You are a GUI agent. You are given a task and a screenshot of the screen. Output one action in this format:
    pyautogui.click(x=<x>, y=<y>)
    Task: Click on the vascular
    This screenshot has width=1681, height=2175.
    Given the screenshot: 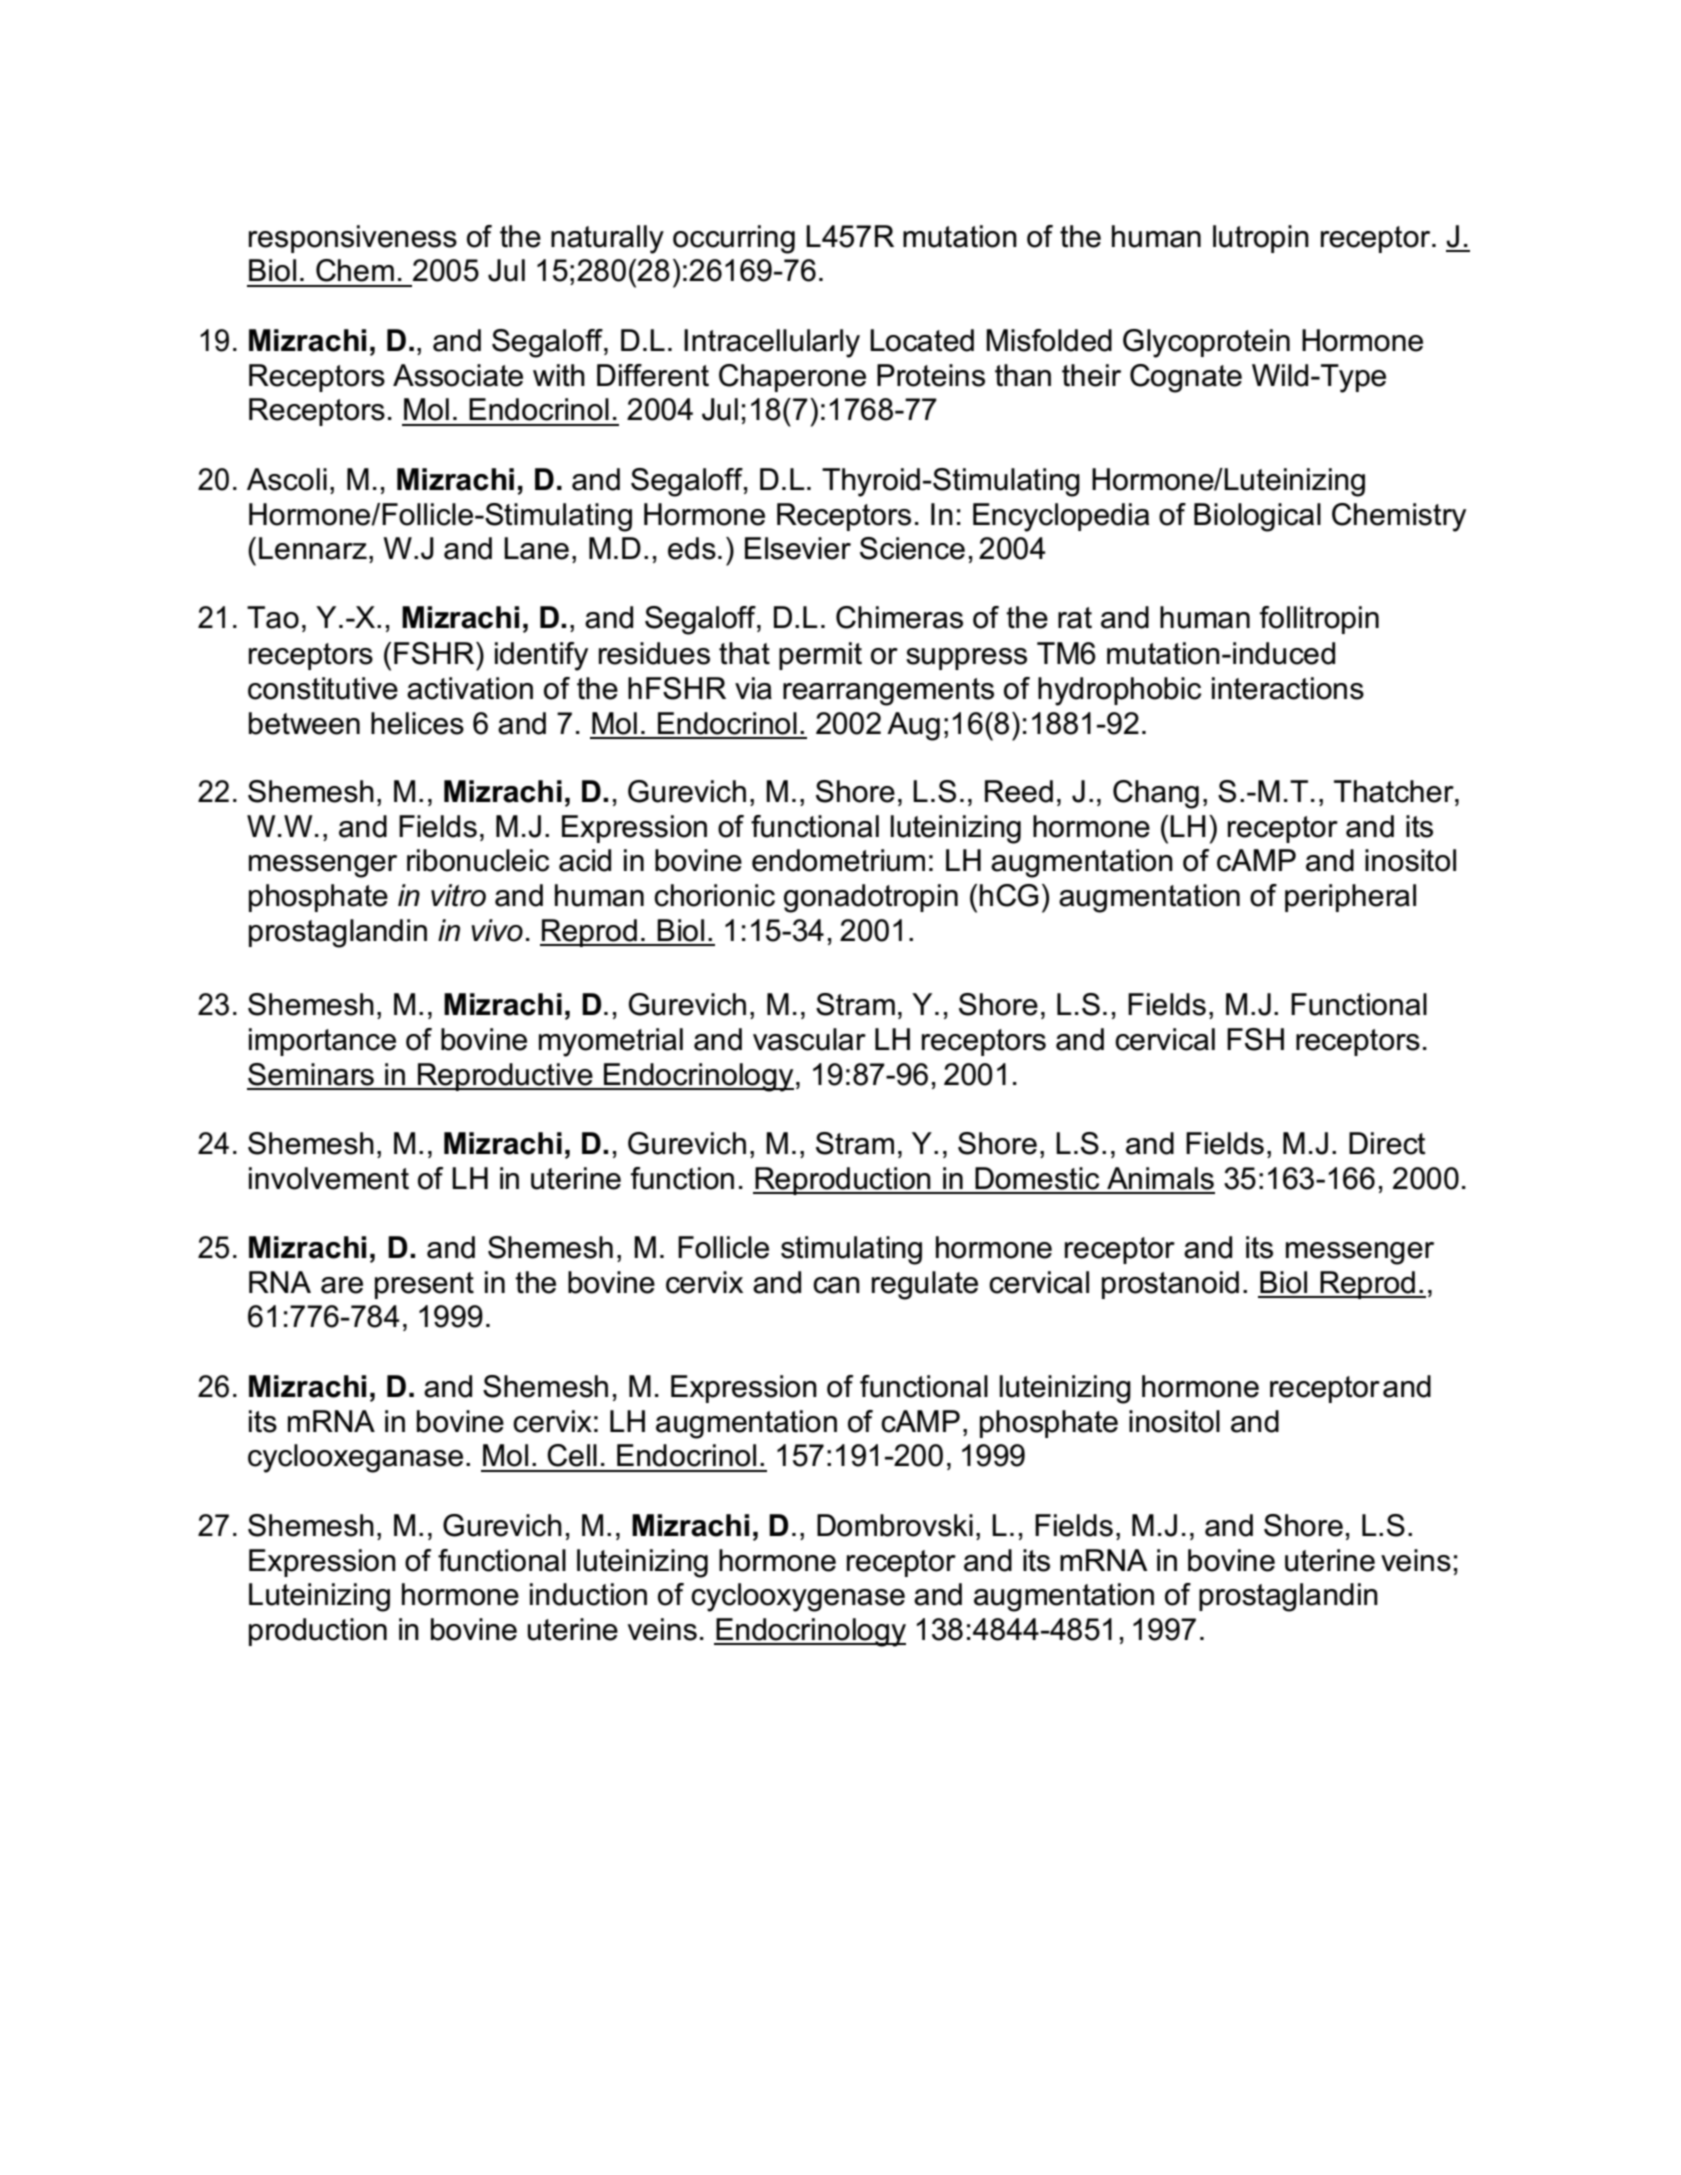 What is the action you would take?
    pyautogui.click(x=809, y=1039)
